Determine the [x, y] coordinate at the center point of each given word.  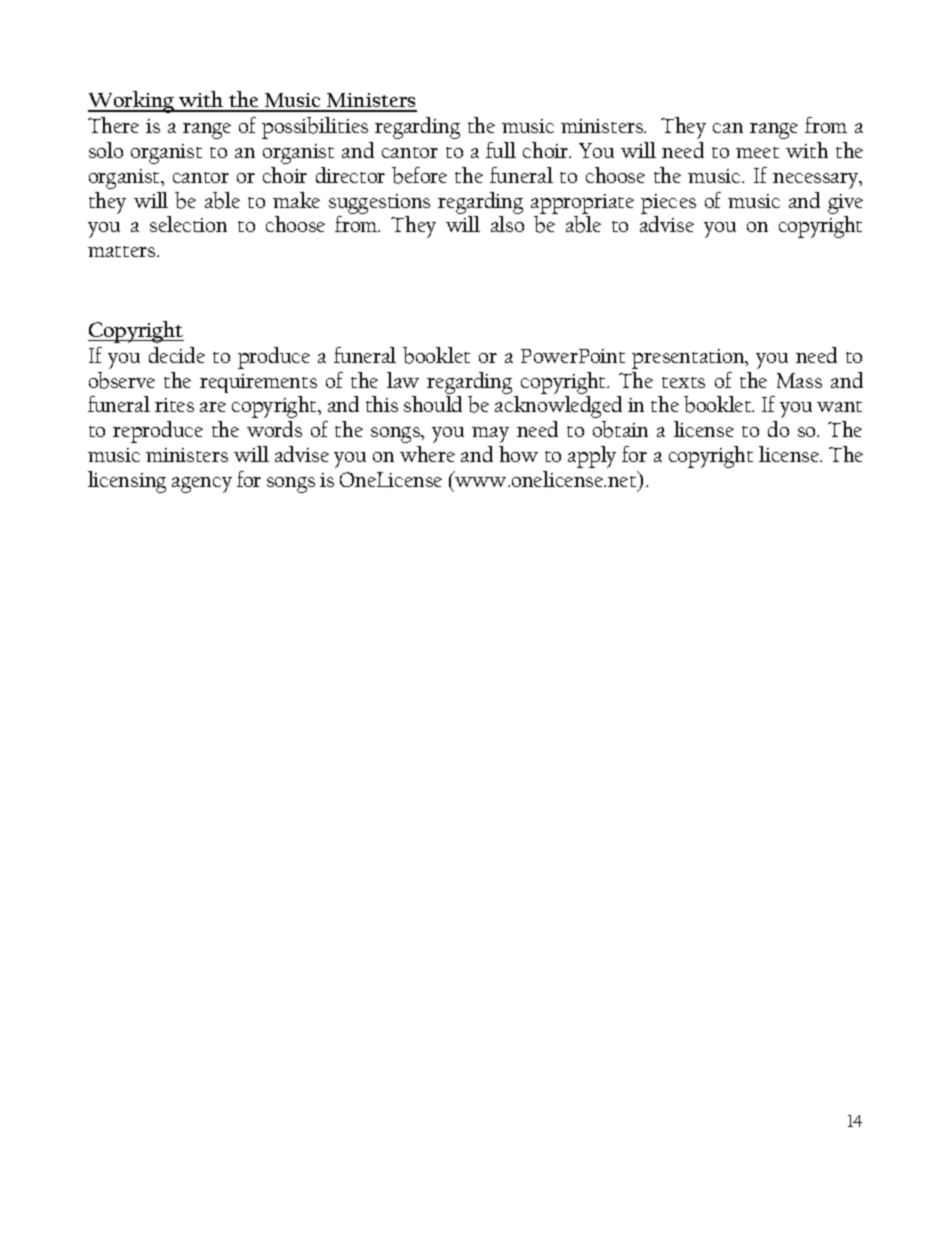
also [507, 224]
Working [132, 102]
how [518, 454]
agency [202, 485]
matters [123, 251]
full [501, 150]
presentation [689, 359]
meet [757, 152]
